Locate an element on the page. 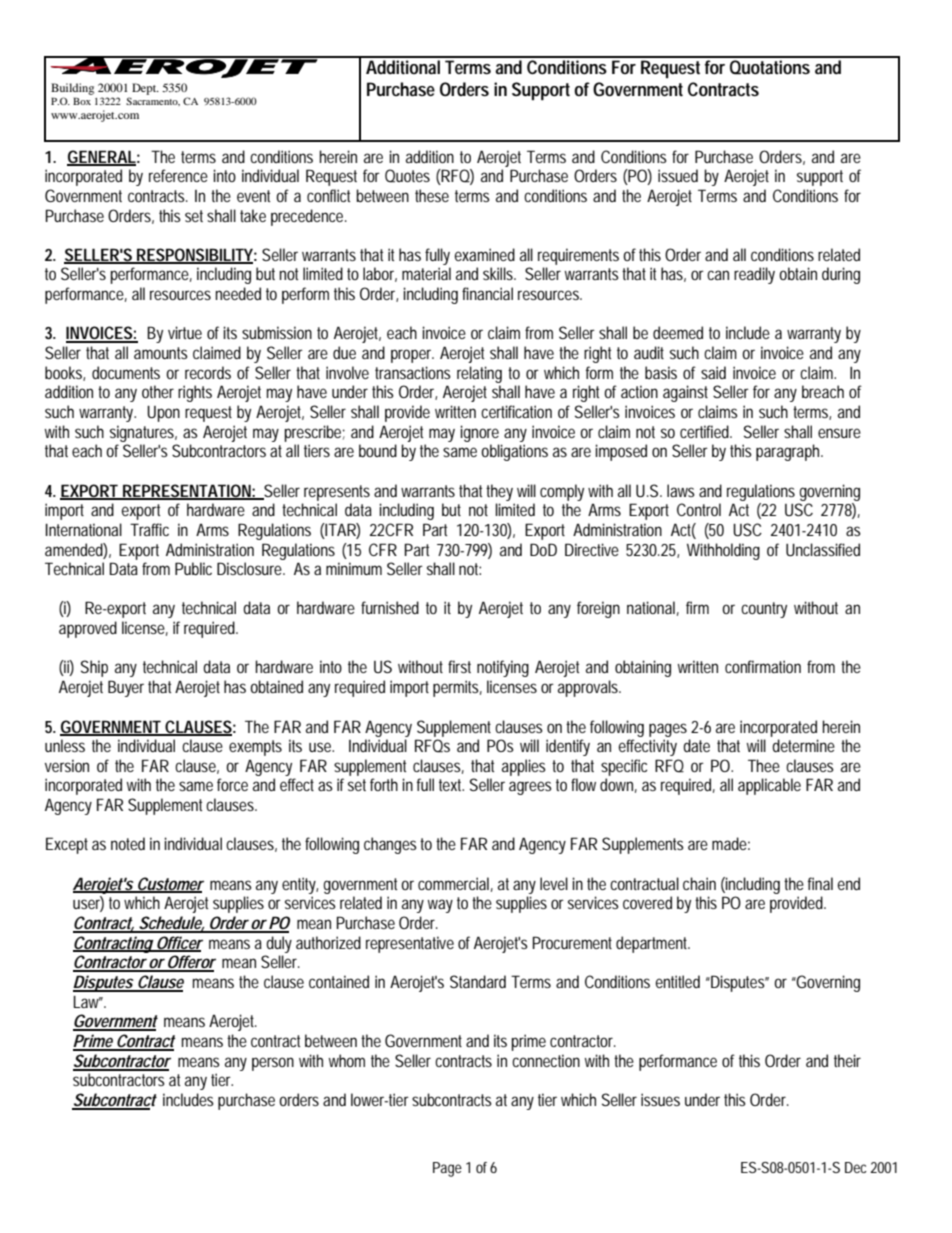  said is located at coordinates (713, 372).
